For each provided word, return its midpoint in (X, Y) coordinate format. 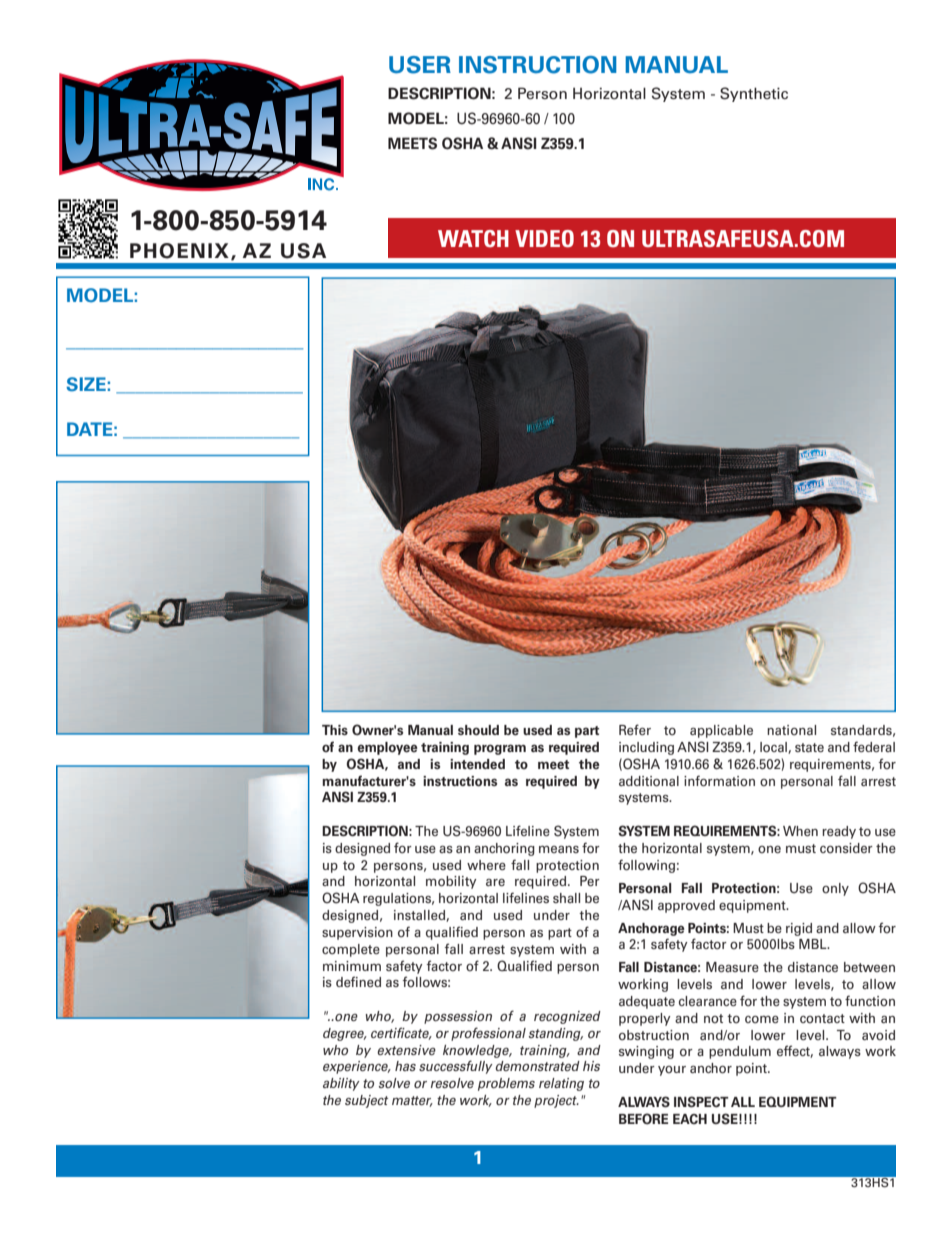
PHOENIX (179, 251)
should (478, 730)
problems (506, 1084)
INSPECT (701, 1102)
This (335, 730)
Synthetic (754, 94)
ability (341, 1084)
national (791, 730)
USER (420, 65)
